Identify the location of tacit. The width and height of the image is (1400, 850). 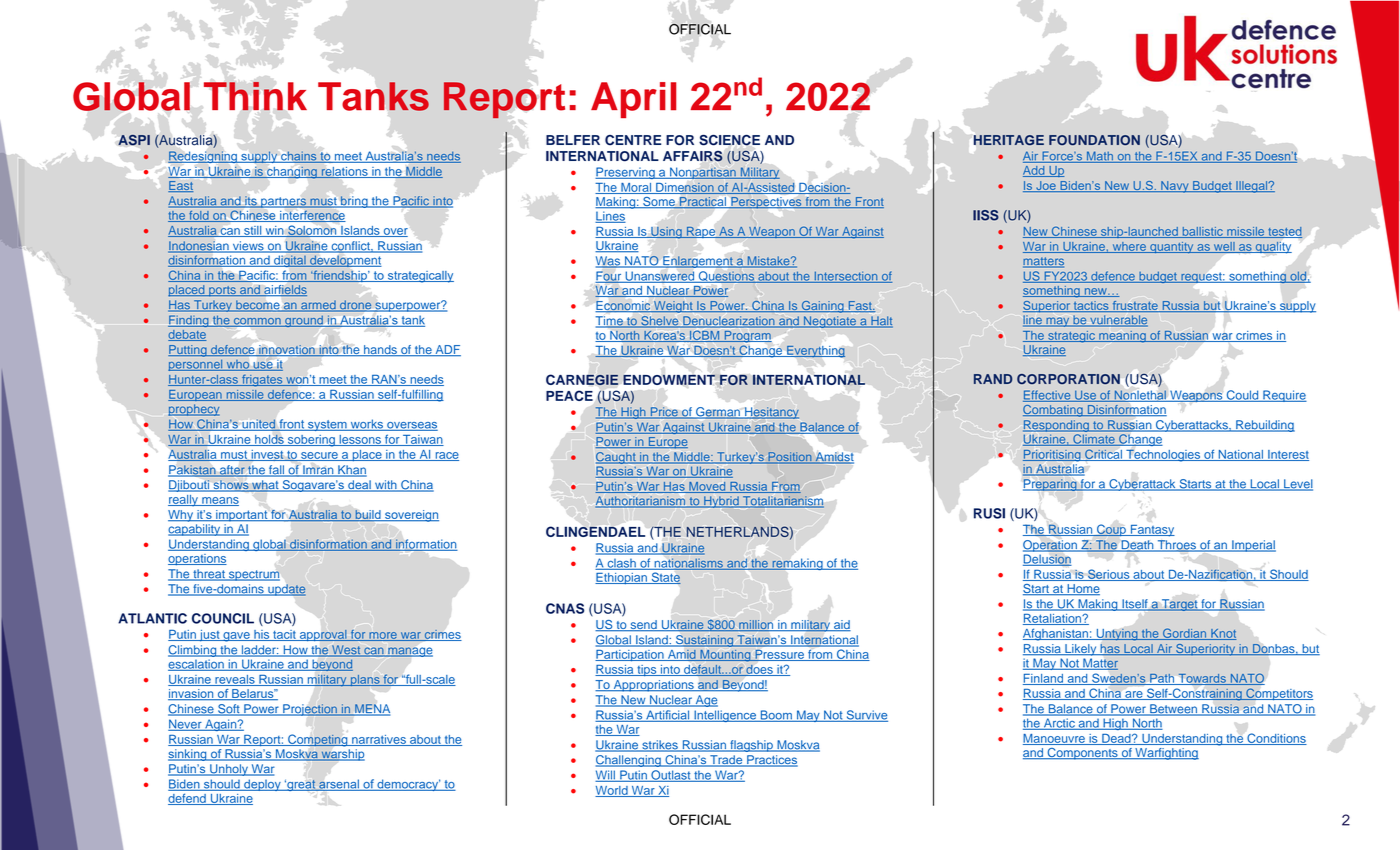
(284, 635).
